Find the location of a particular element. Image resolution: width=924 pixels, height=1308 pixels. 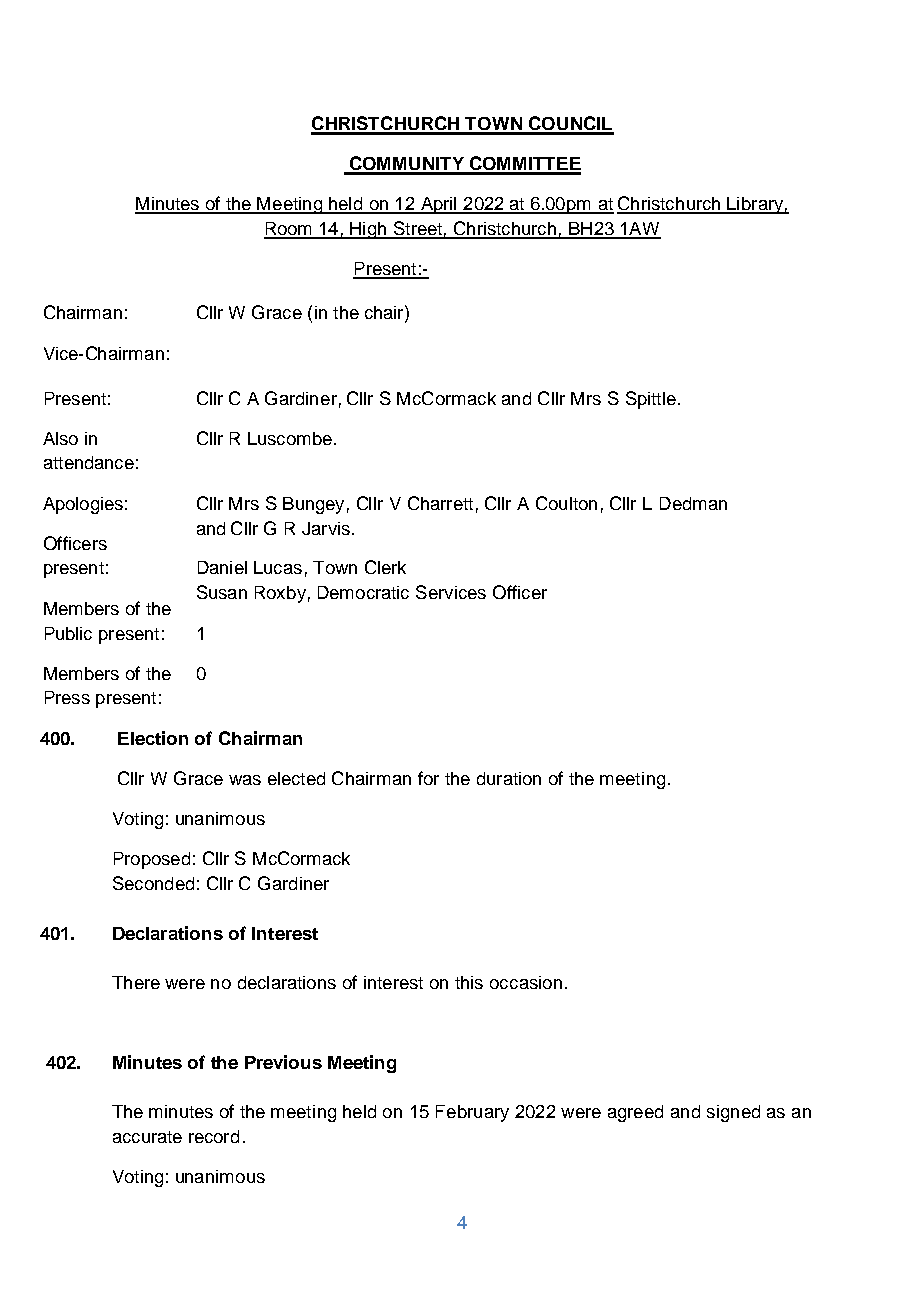

Democratic is located at coordinates (363, 592).
